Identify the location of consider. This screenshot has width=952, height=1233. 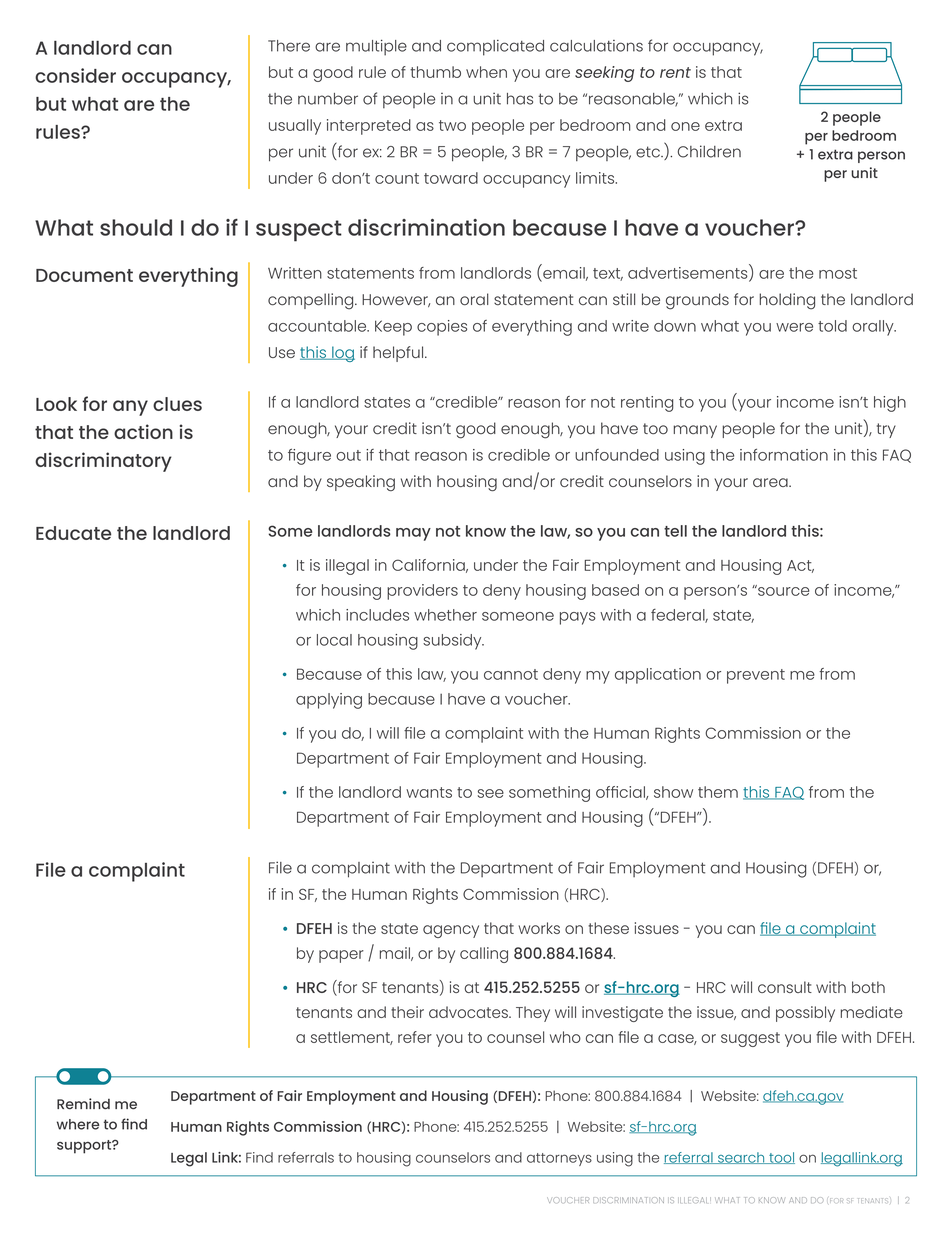
(75, 75).
